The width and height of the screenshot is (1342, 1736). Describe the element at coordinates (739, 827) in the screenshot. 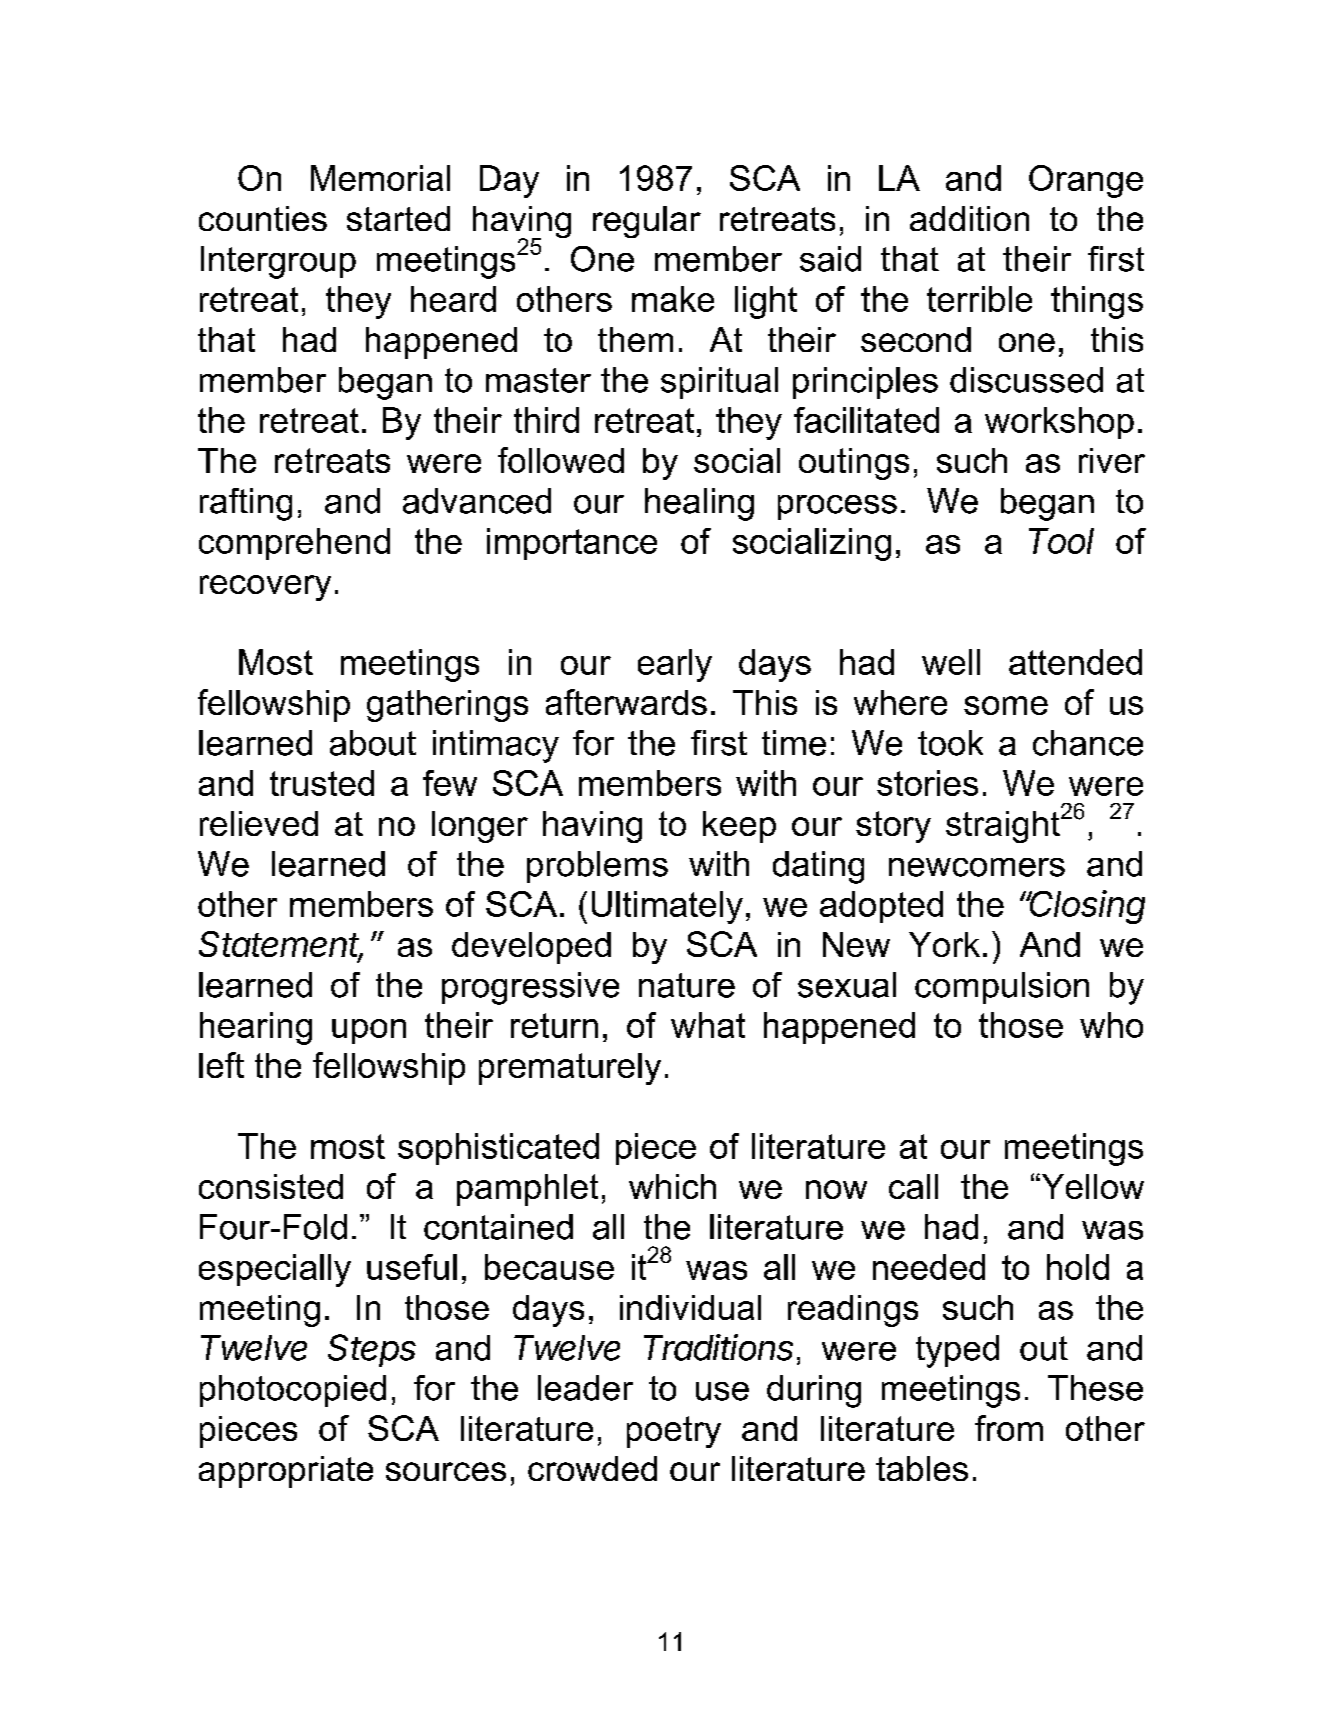

I see `keep` at that location.
